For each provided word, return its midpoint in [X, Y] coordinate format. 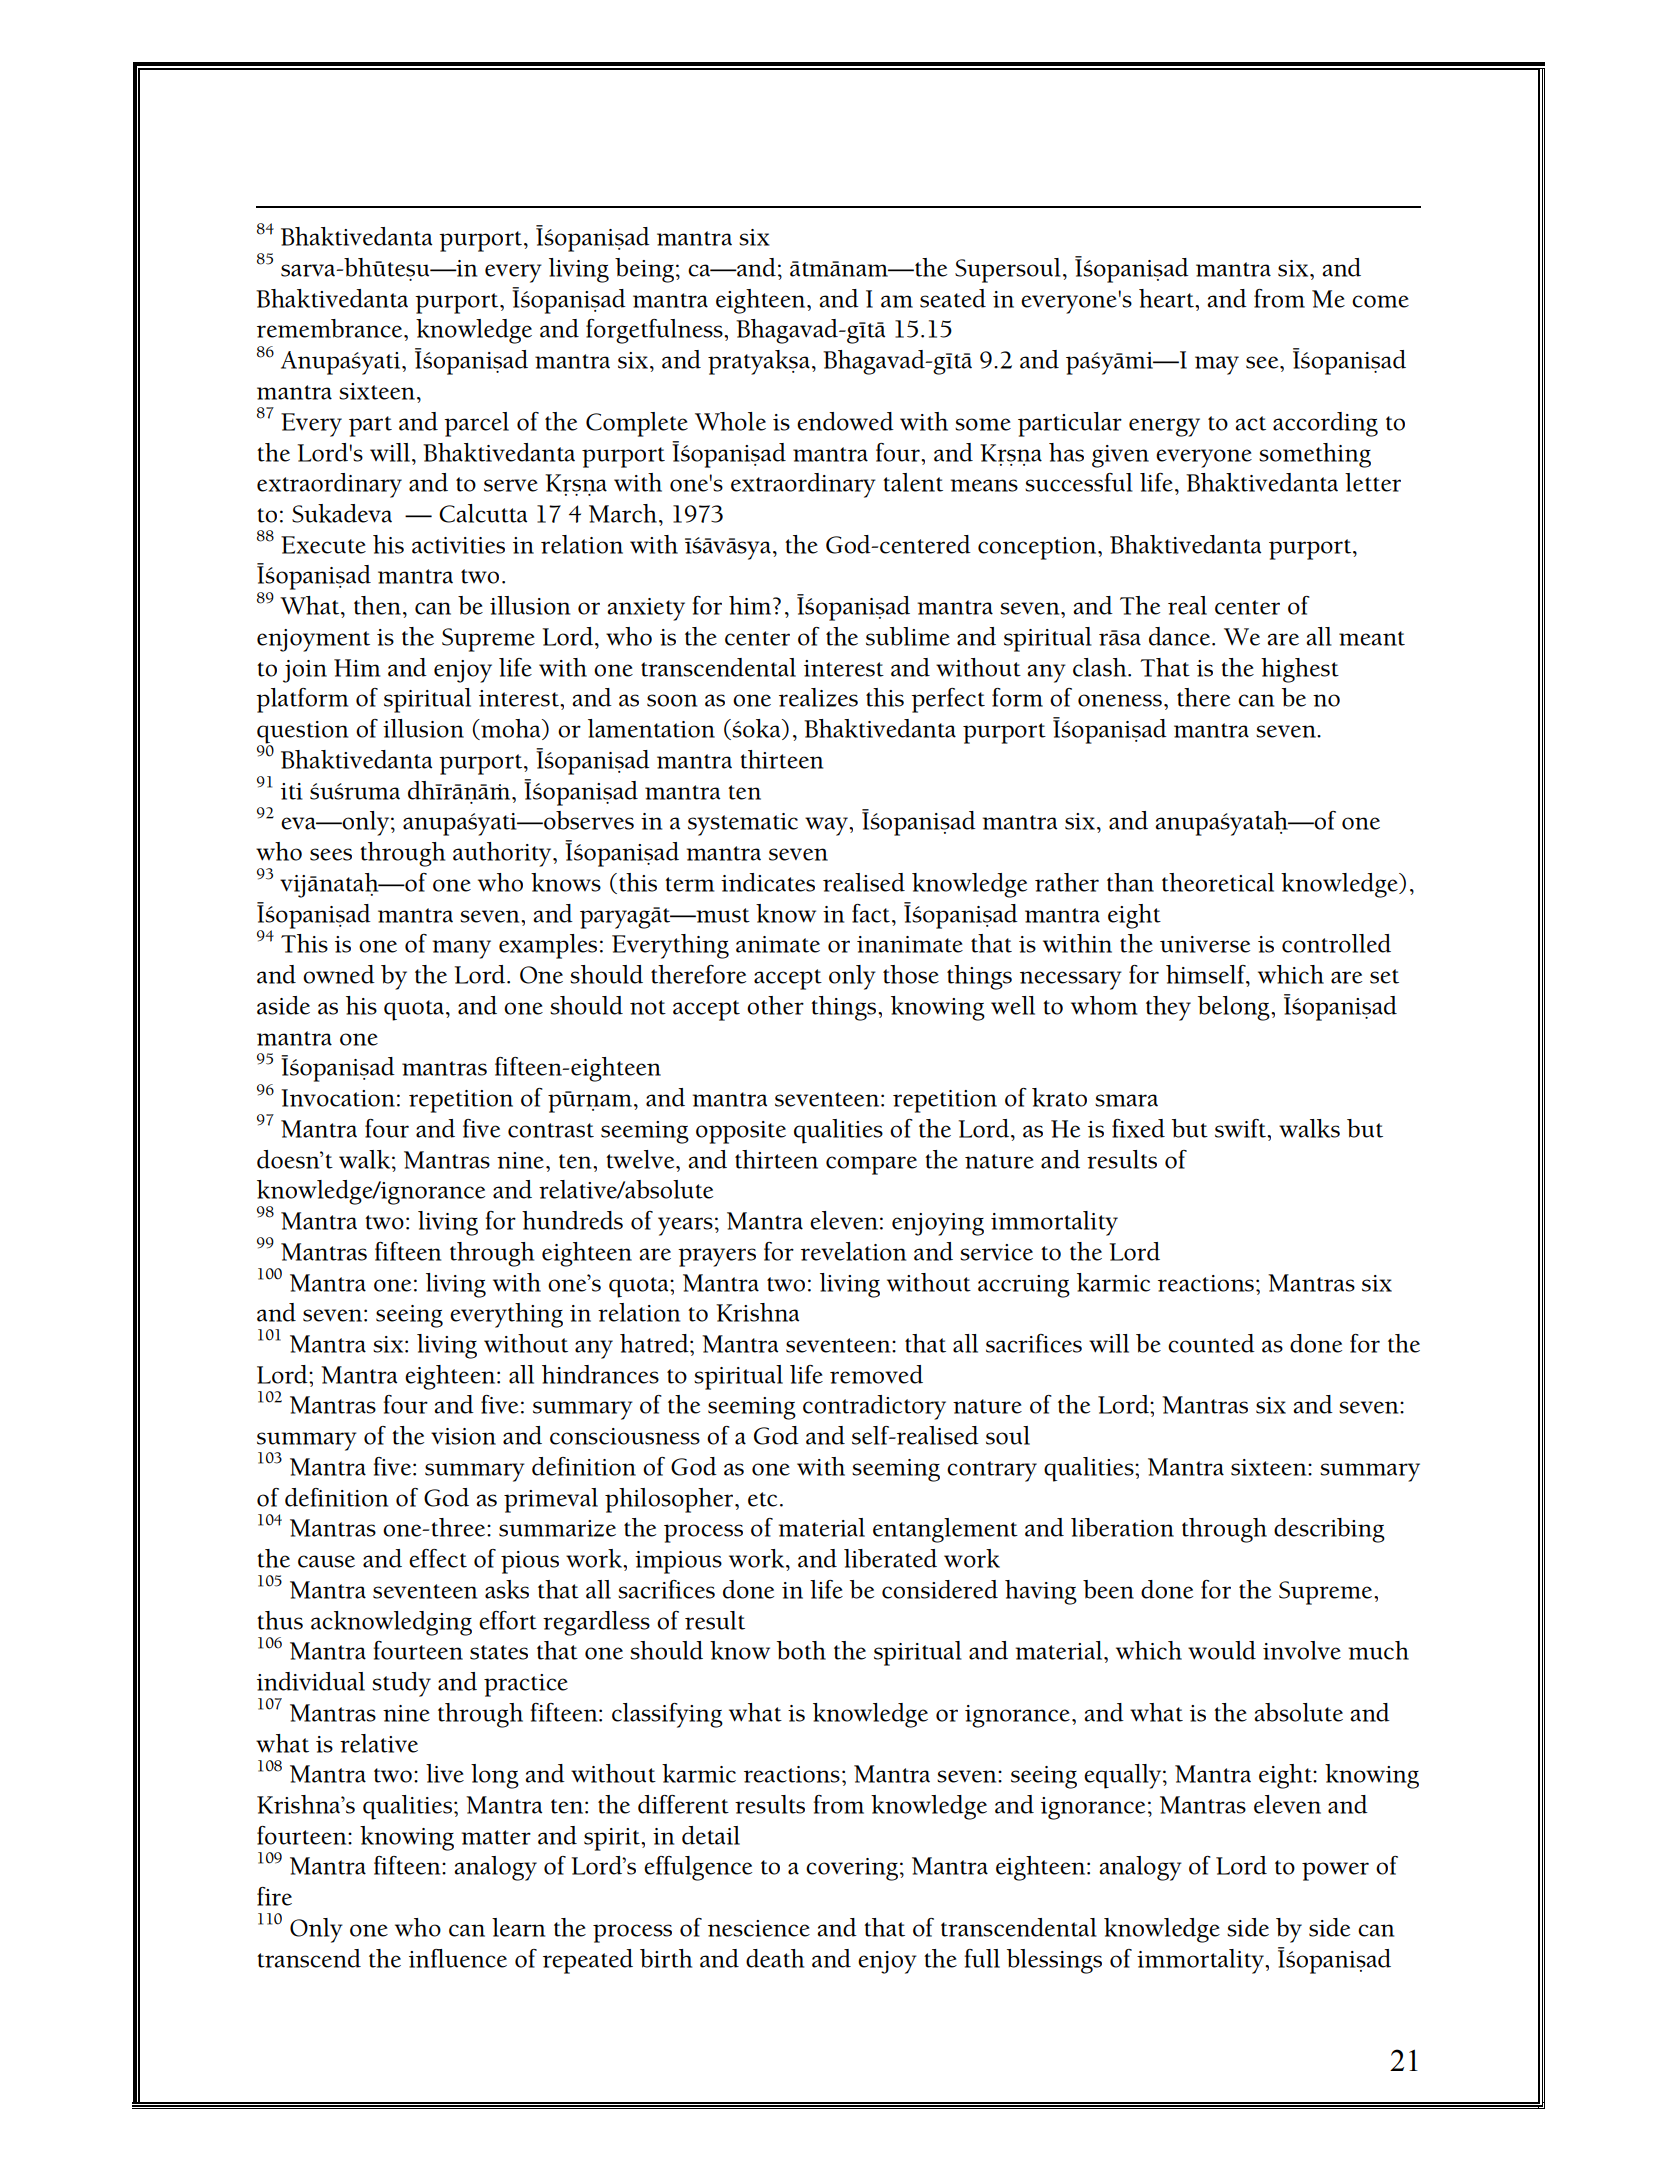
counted [1211, 1343]
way [827, 826]
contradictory [874, 1407]
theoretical [1218, 882]
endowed [845, 421]
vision [463, 1436]
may [1217, 365]
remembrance [331, 328]
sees [331, 854]
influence [458, 1958]
